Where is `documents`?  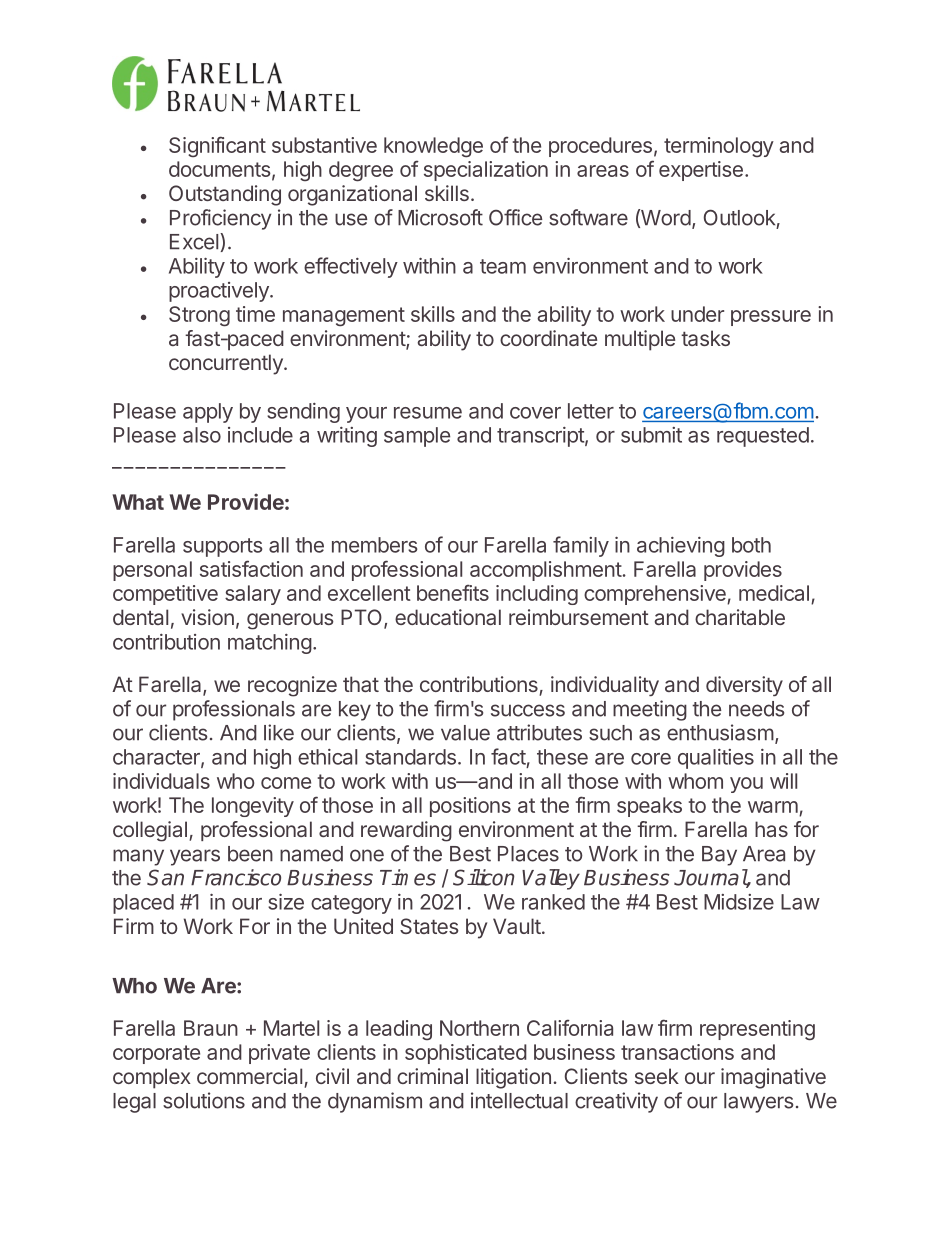
documents is located at coordinates (220, 169).
